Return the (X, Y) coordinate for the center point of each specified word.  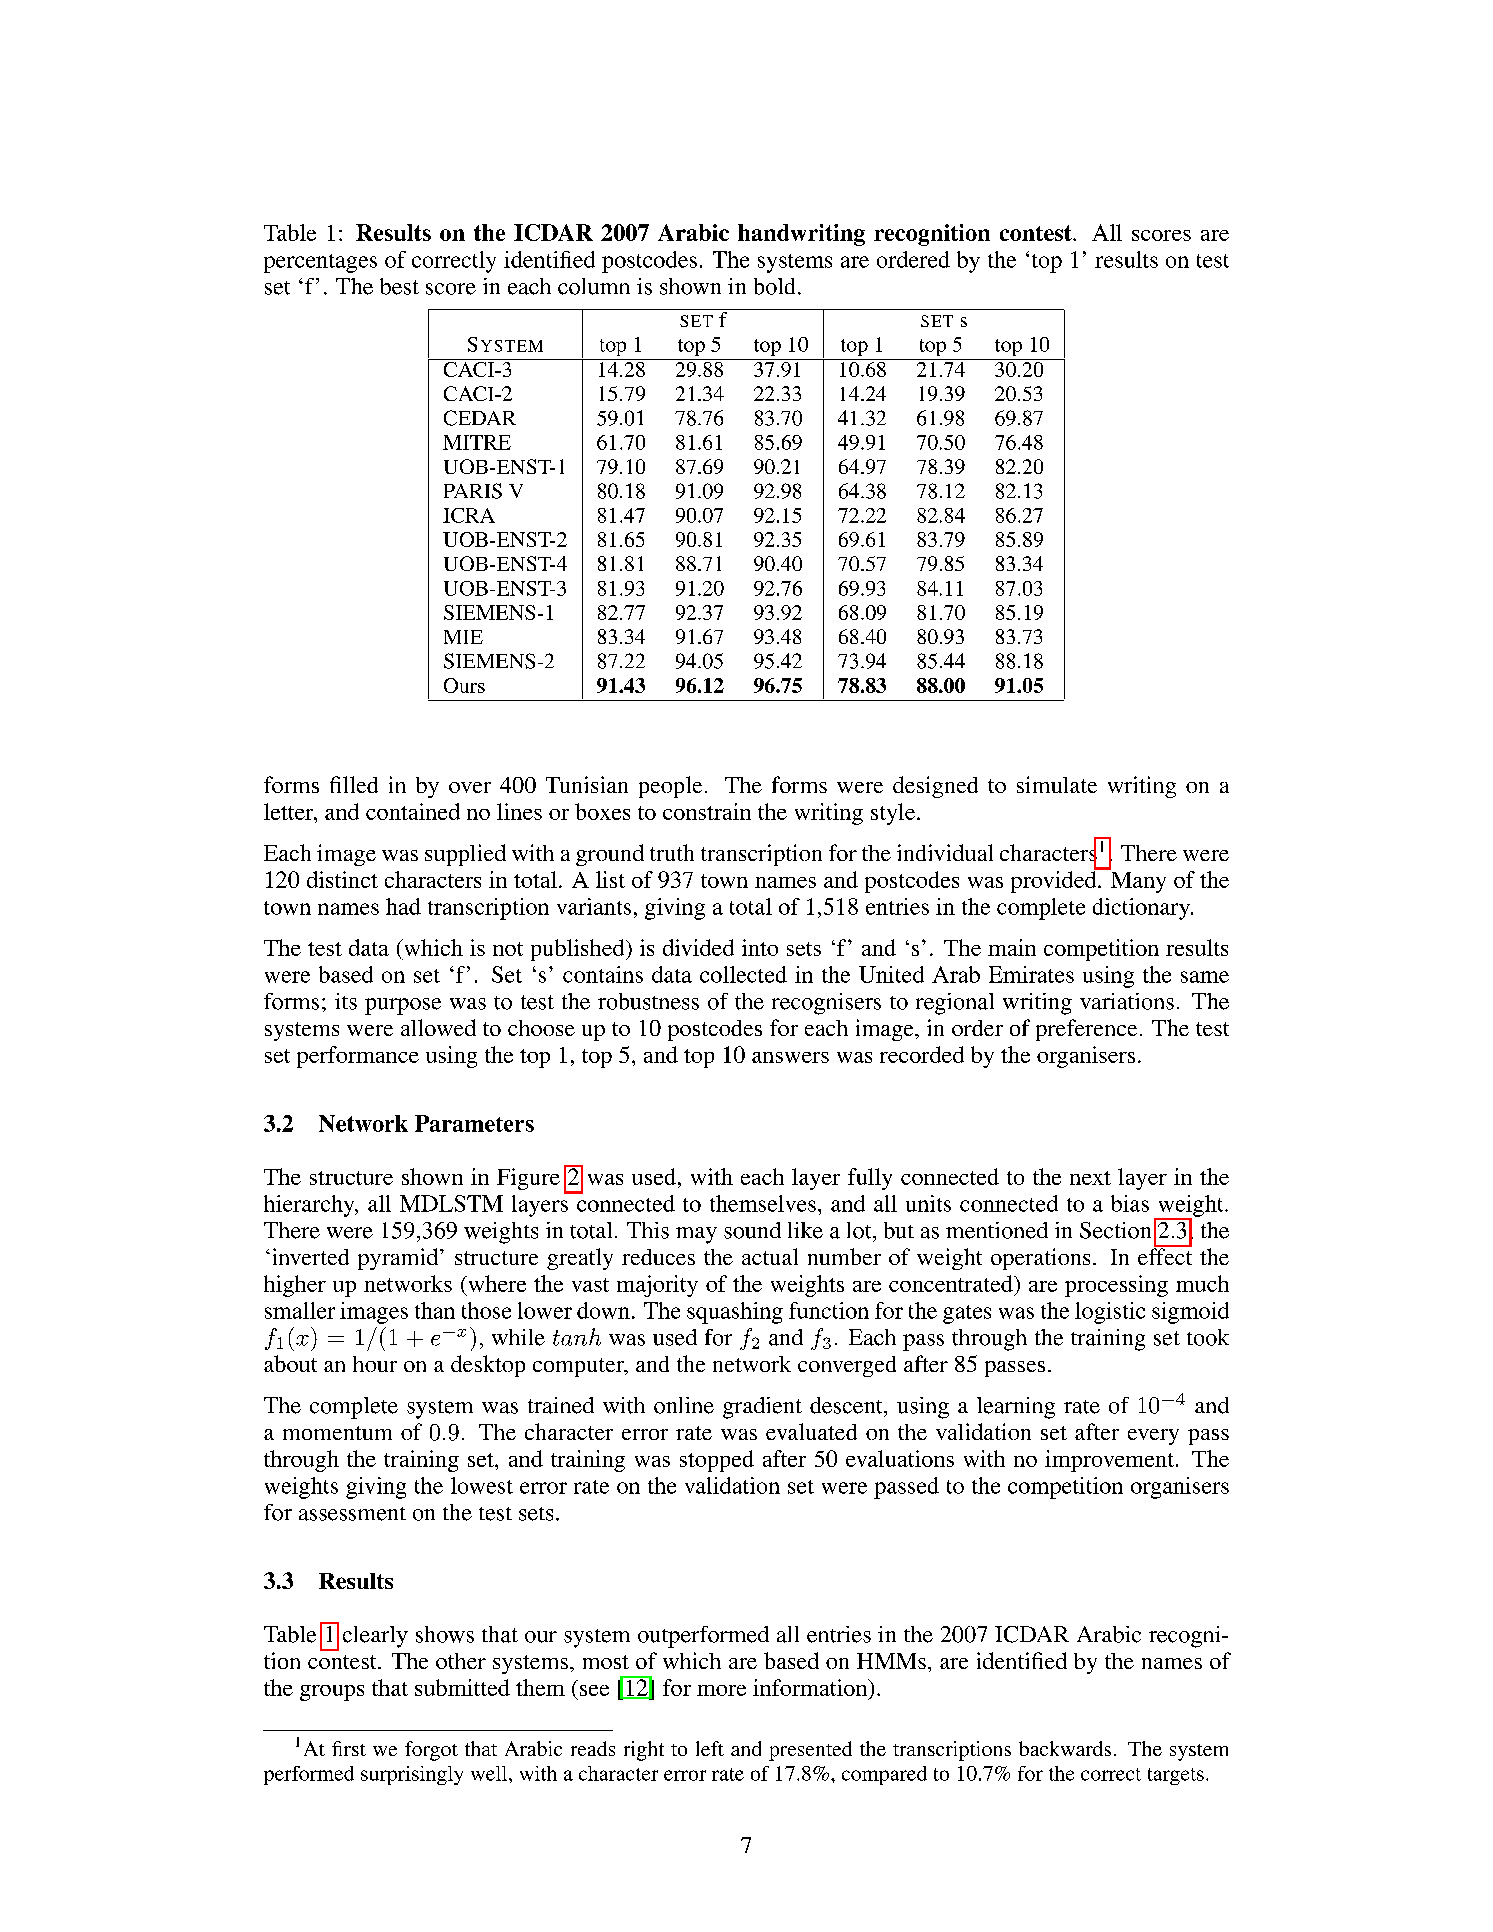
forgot (431, 1751)
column (594, 286)
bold (774, 286)
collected (743, 974)
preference (1086, 1030)
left (710, 1748)
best (399, 286)
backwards (1065, 1748)
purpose (403, 1006)
